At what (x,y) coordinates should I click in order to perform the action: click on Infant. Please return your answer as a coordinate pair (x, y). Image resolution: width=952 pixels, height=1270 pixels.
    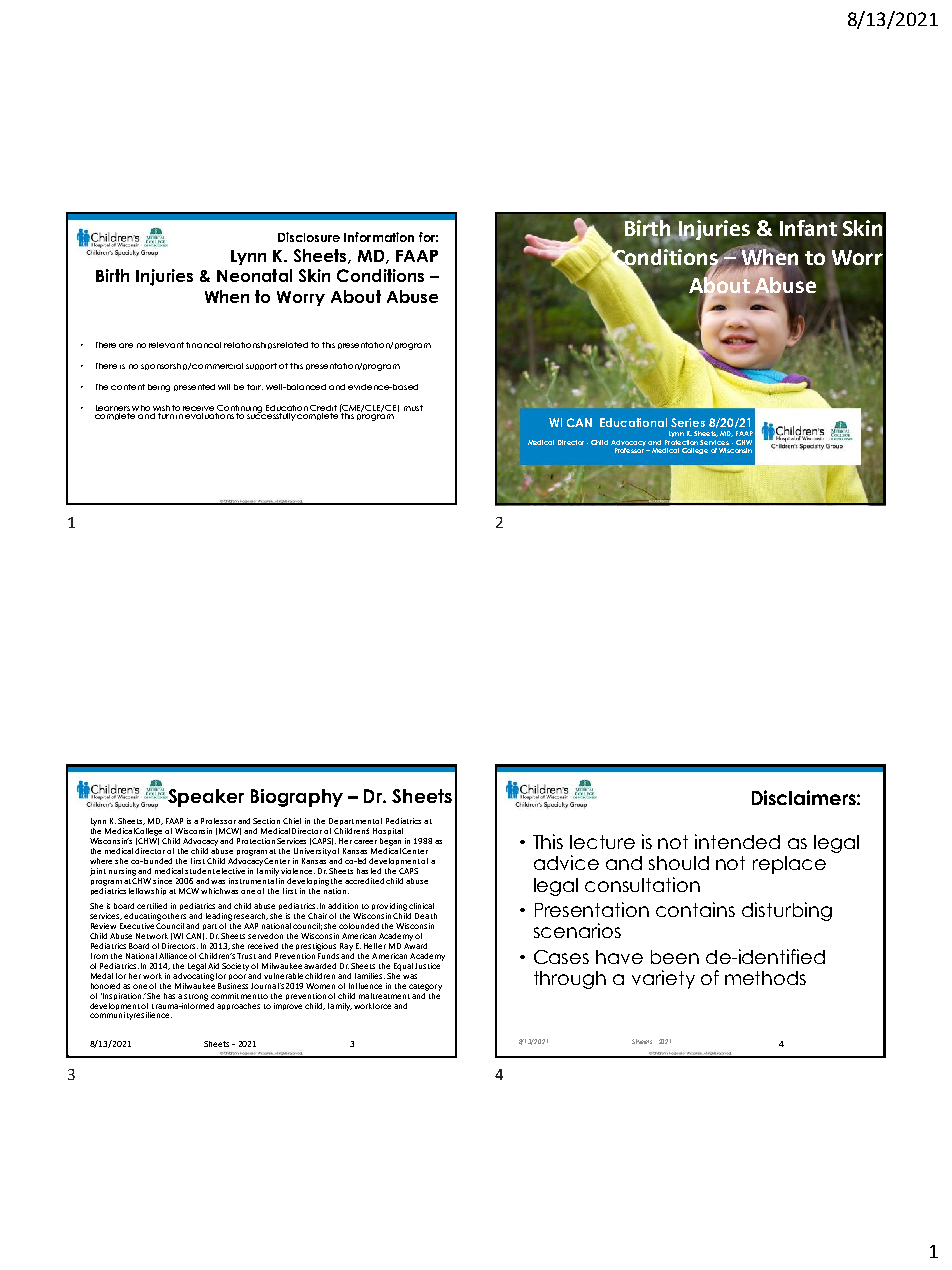
    Looking at the image, I should click on (808, 228).
